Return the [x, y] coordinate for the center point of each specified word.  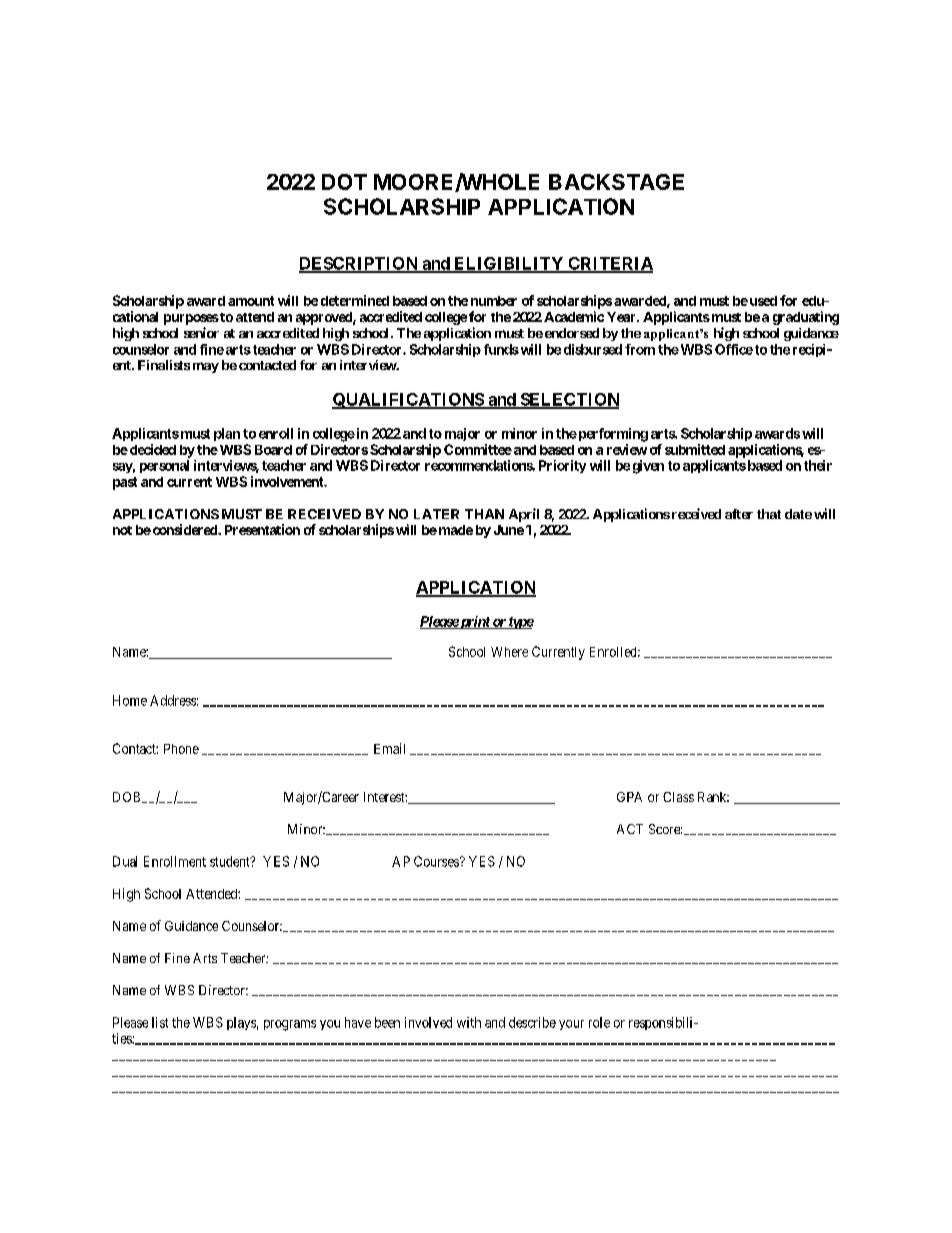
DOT [344, 182]
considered [184, 529]
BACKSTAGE [616, 182]
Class [678, 797]
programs [290, 1025]
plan [227, 434]
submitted [695, 449]
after [739, 514]
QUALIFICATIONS [408, 401]
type [520, 623]
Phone [181, 749]
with [469, 1022]
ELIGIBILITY [508, 264]
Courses [437, 861]
